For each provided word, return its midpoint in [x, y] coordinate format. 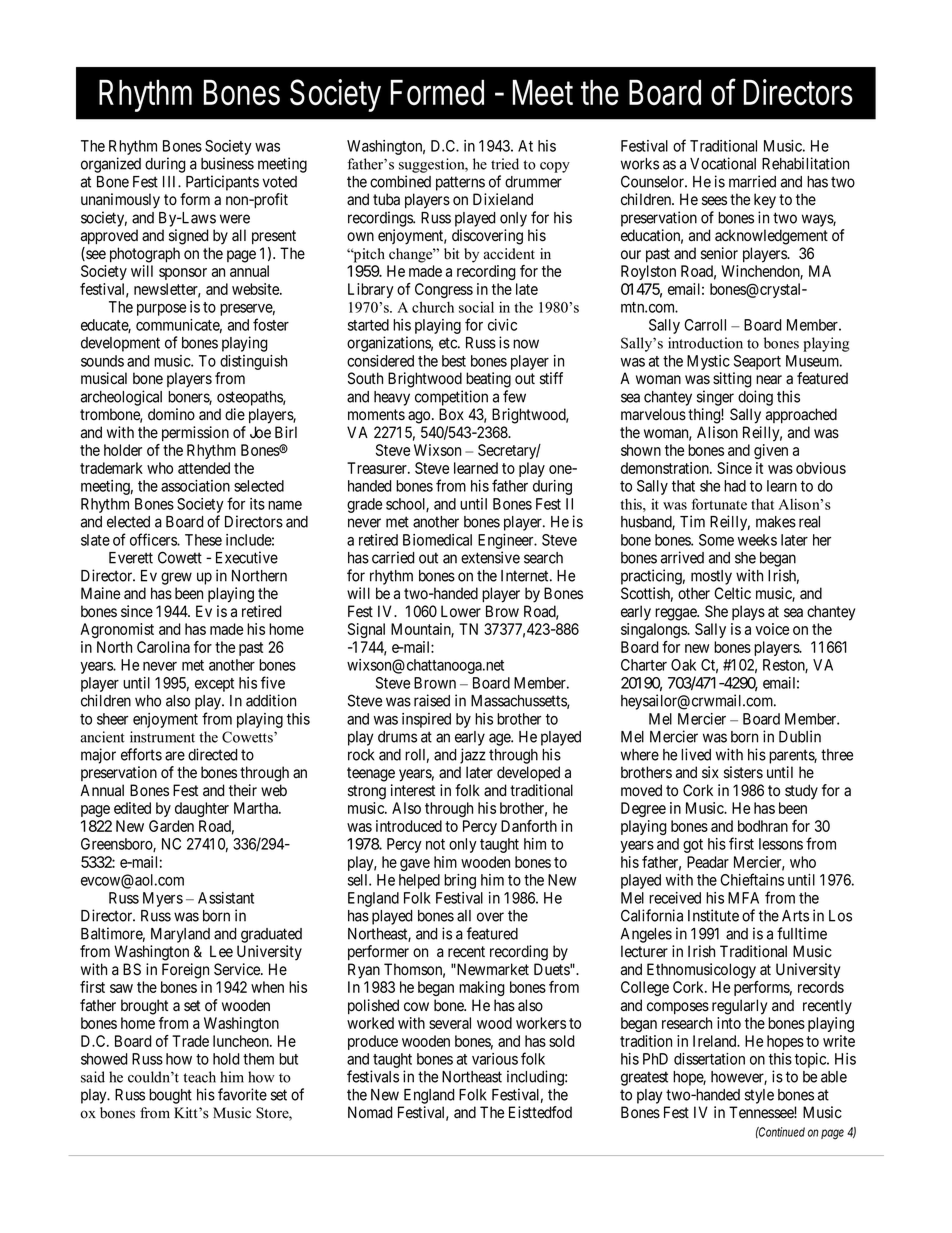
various [495, 1059]
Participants [222, 183]
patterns [460, 183]
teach [199, 1077]
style [759, 1096]
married [752, 181]
